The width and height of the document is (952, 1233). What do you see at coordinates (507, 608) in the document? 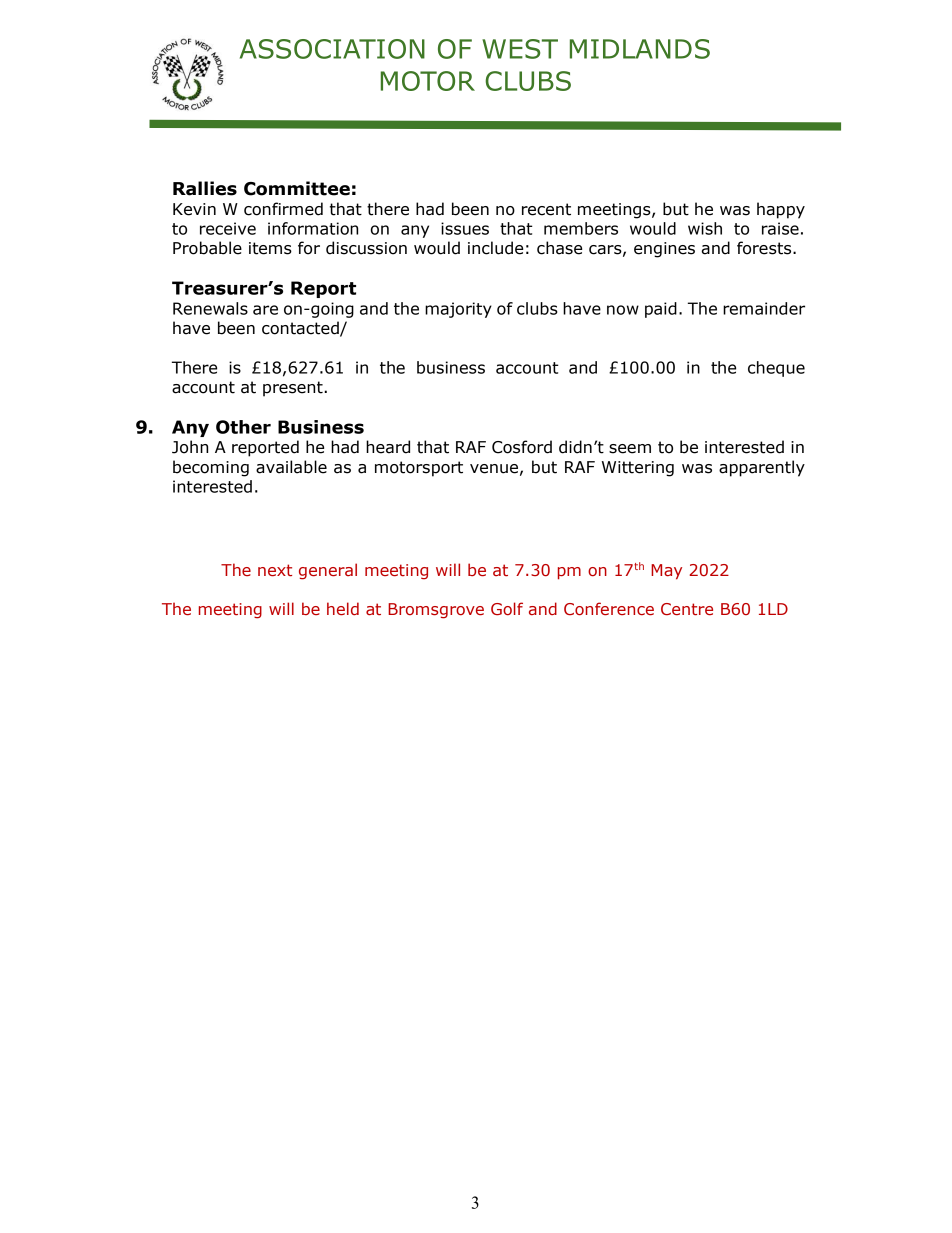
I see `Golf` at bounding box center [507, 608].
